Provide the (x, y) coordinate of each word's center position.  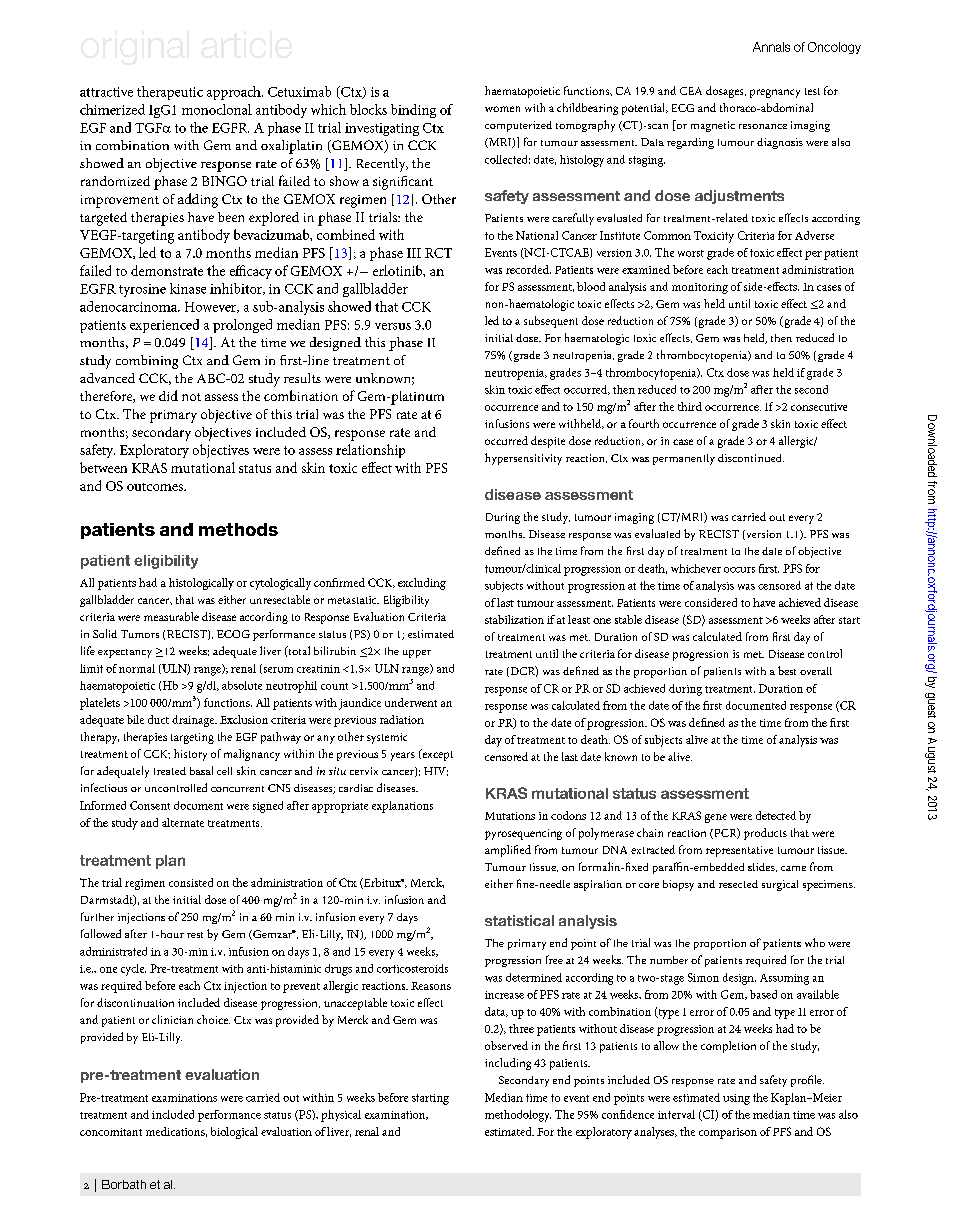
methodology (518, 1116)
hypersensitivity (523, 459)
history (190, 755)
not (191, 397)
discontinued (751, 458)
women (502, 109)
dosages (726, 92)
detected (776, 815)
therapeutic (170, 93)
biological (234, 1133)
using (736, 1099)
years (403, 756)
